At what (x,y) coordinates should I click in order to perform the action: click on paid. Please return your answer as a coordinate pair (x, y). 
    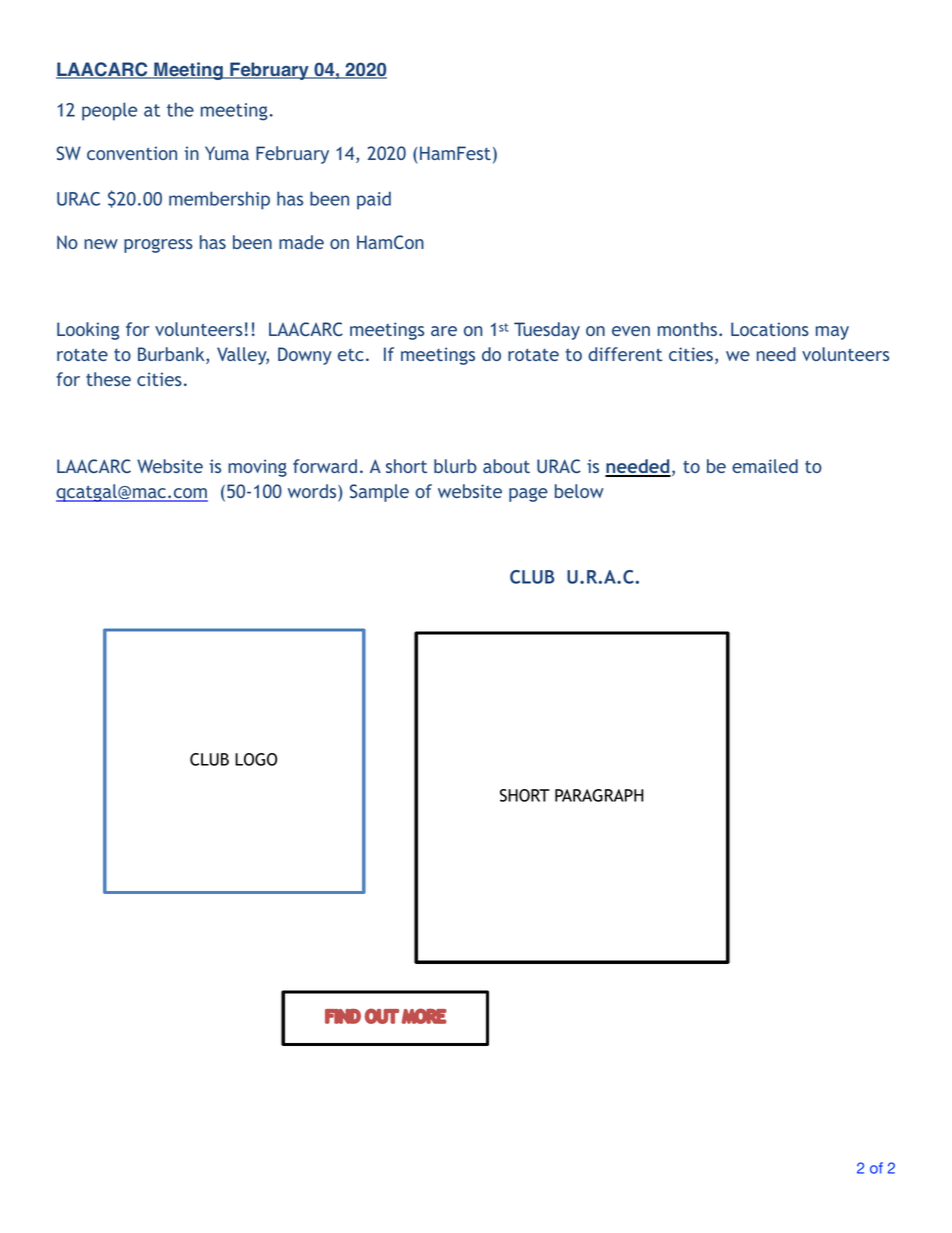
    Looking at the image, I should click on (374, 200).
